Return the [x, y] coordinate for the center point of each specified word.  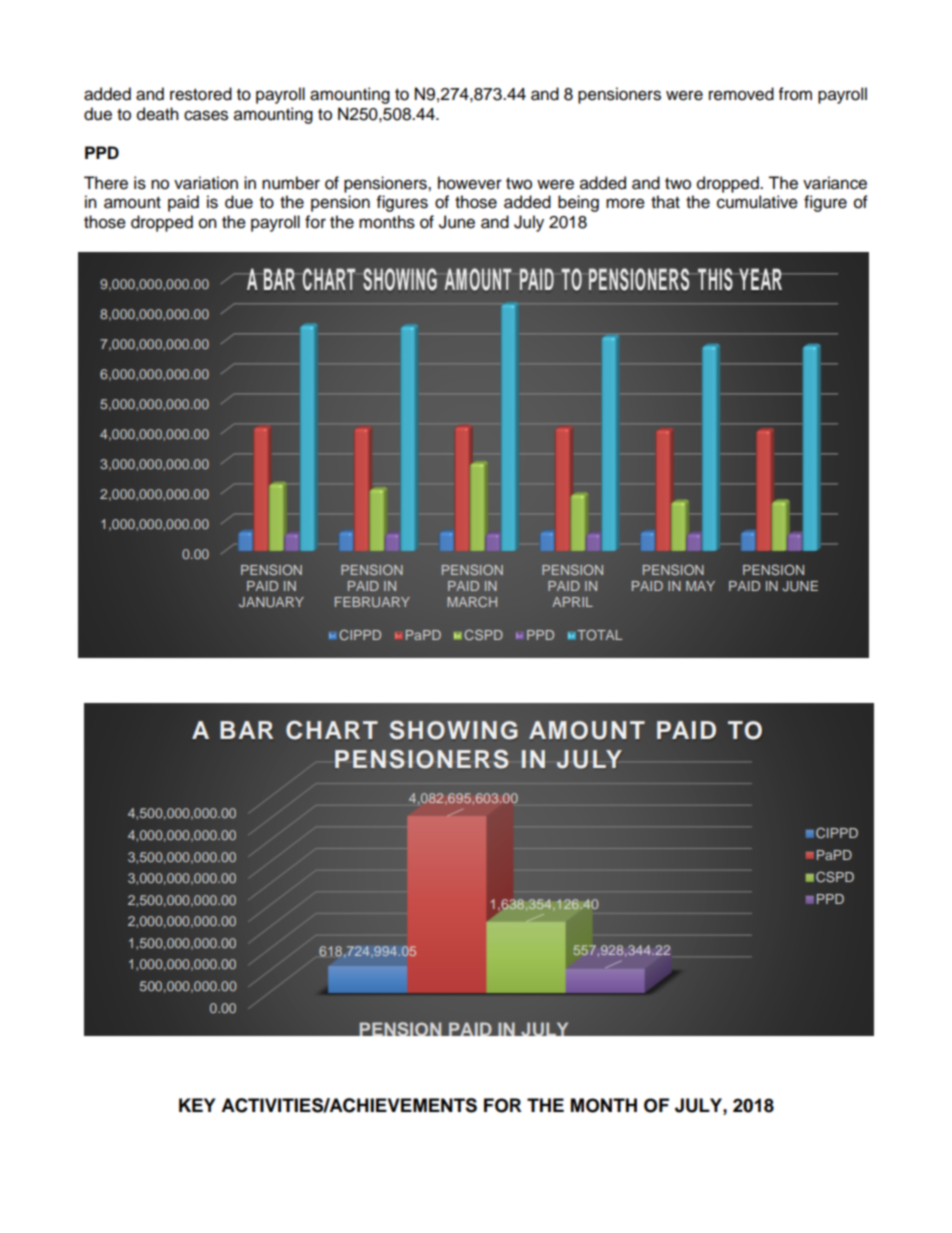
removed [741, 94]
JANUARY [271, 602]
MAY [700, 586]
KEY [197, 1105]
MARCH [472, 602]
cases [206, 115]
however [470, 183]
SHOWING [454, 730]
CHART [332, 730]
